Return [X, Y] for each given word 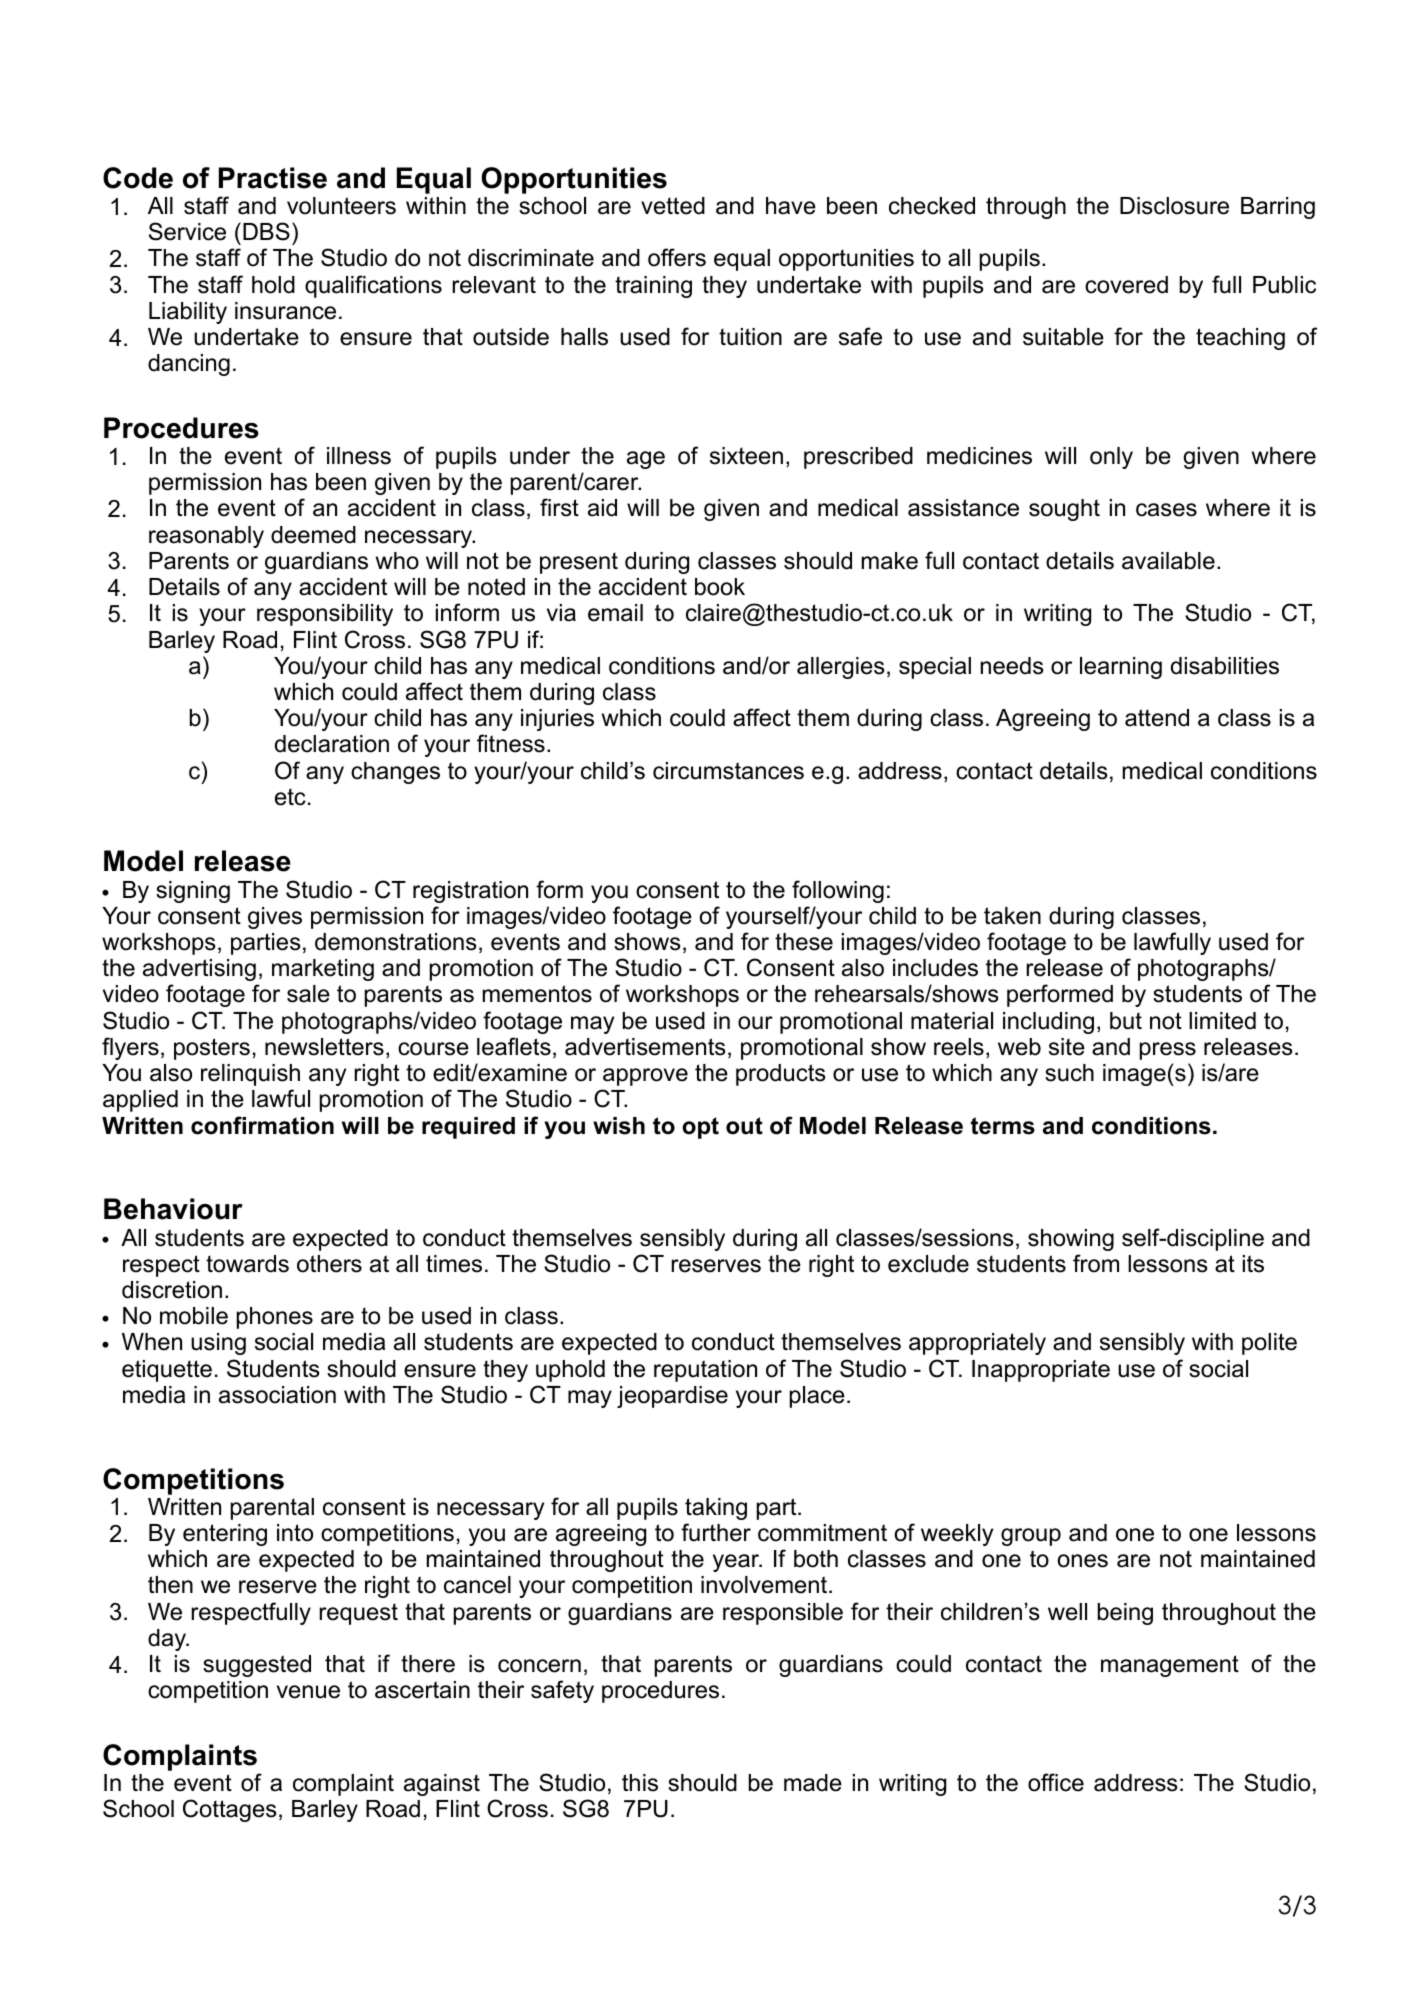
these [804, 942]
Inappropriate [1041, 1371]
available [1168, 561]
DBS [266, 231]
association [277, 1395]
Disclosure [1174, 206]
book [720, 587]
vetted [673, 206]
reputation [705, 1371]
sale [308, 994]
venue [308, 1692]
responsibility [325, 615]
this [640, 1783]
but [1126, 1021]
